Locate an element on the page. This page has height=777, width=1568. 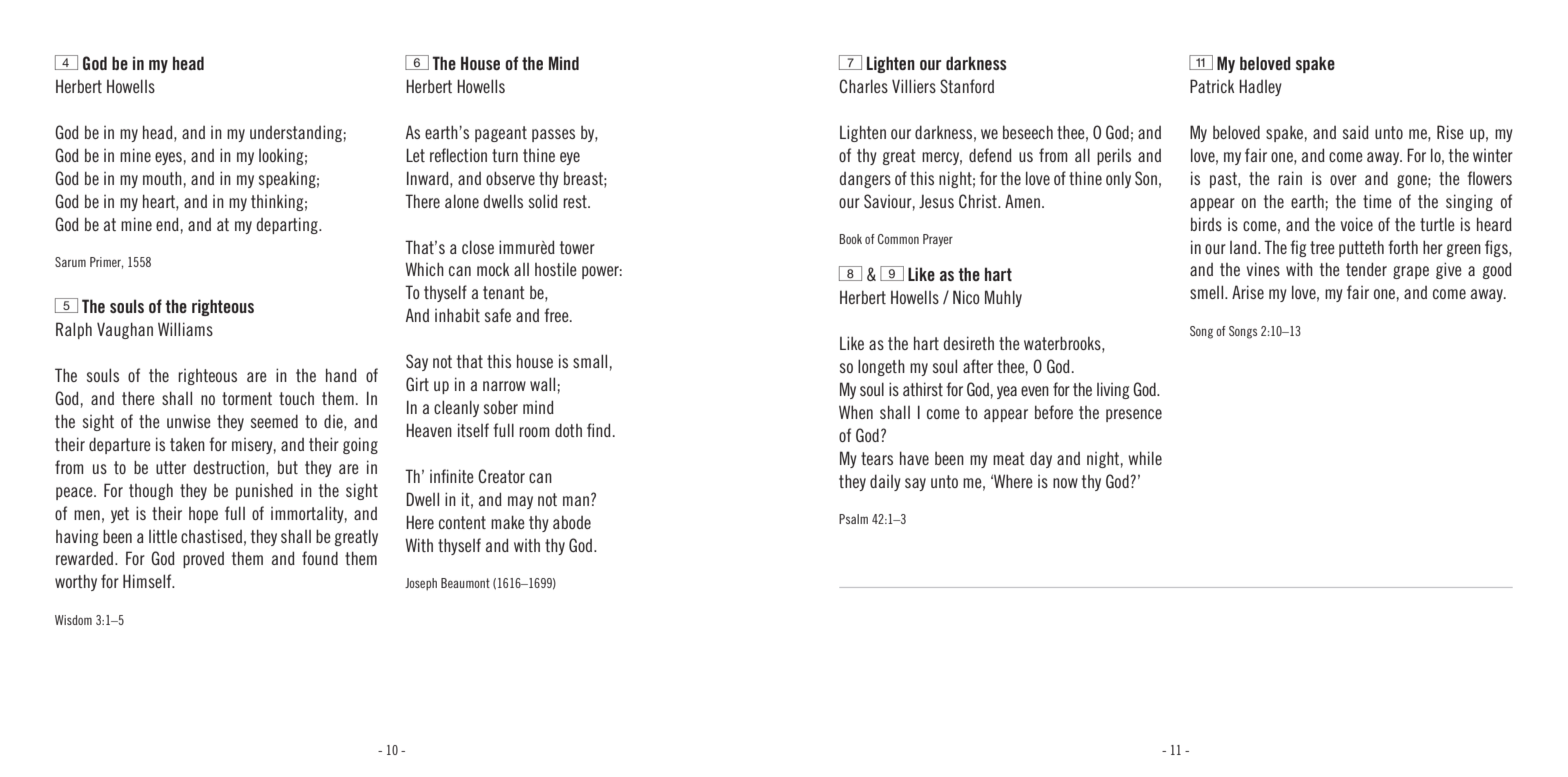
Beaumont is located at coordinates (465, 583).
